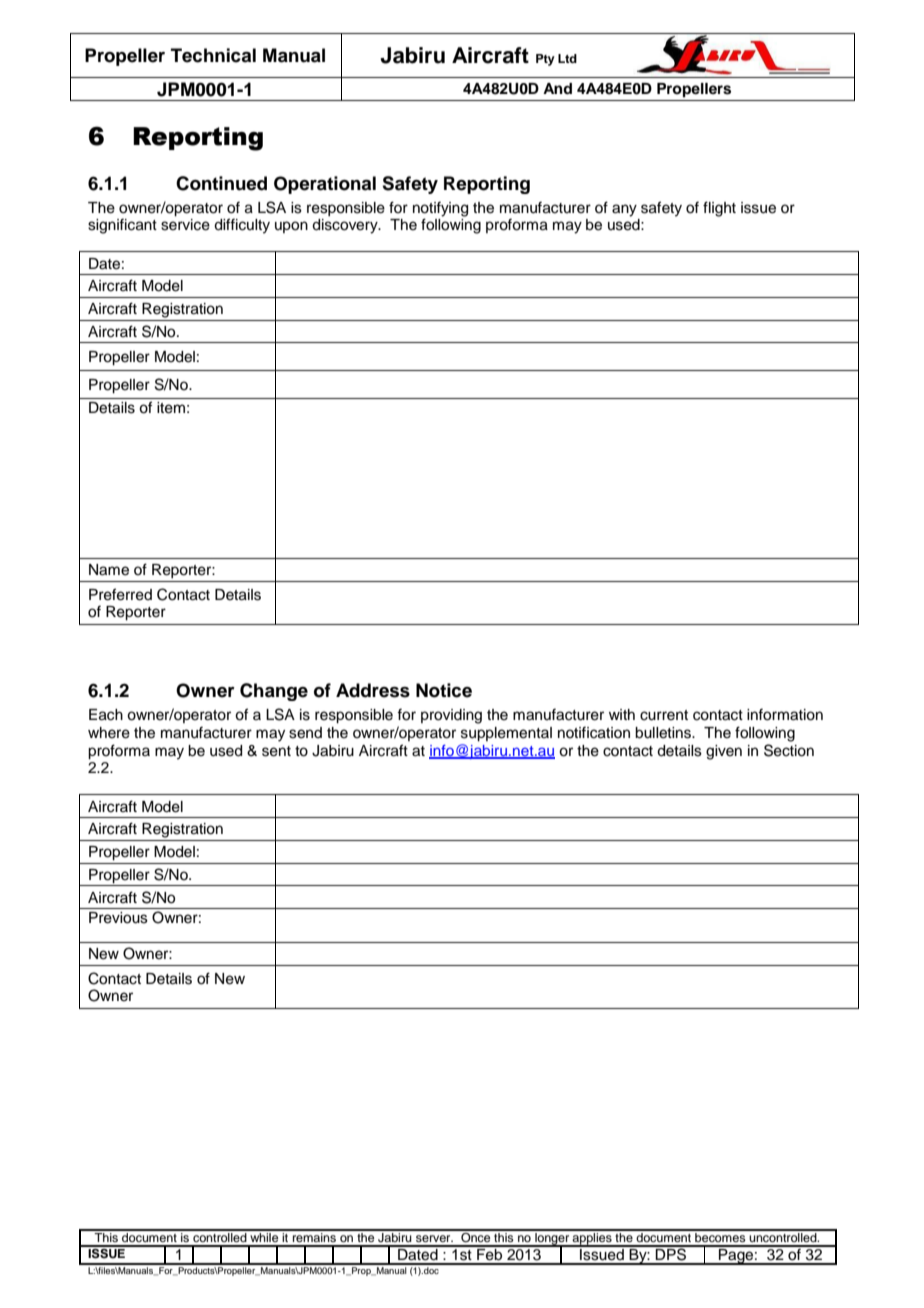 This screenshot has width=924, height=1308. I want to click on item, so click(171, 408).
